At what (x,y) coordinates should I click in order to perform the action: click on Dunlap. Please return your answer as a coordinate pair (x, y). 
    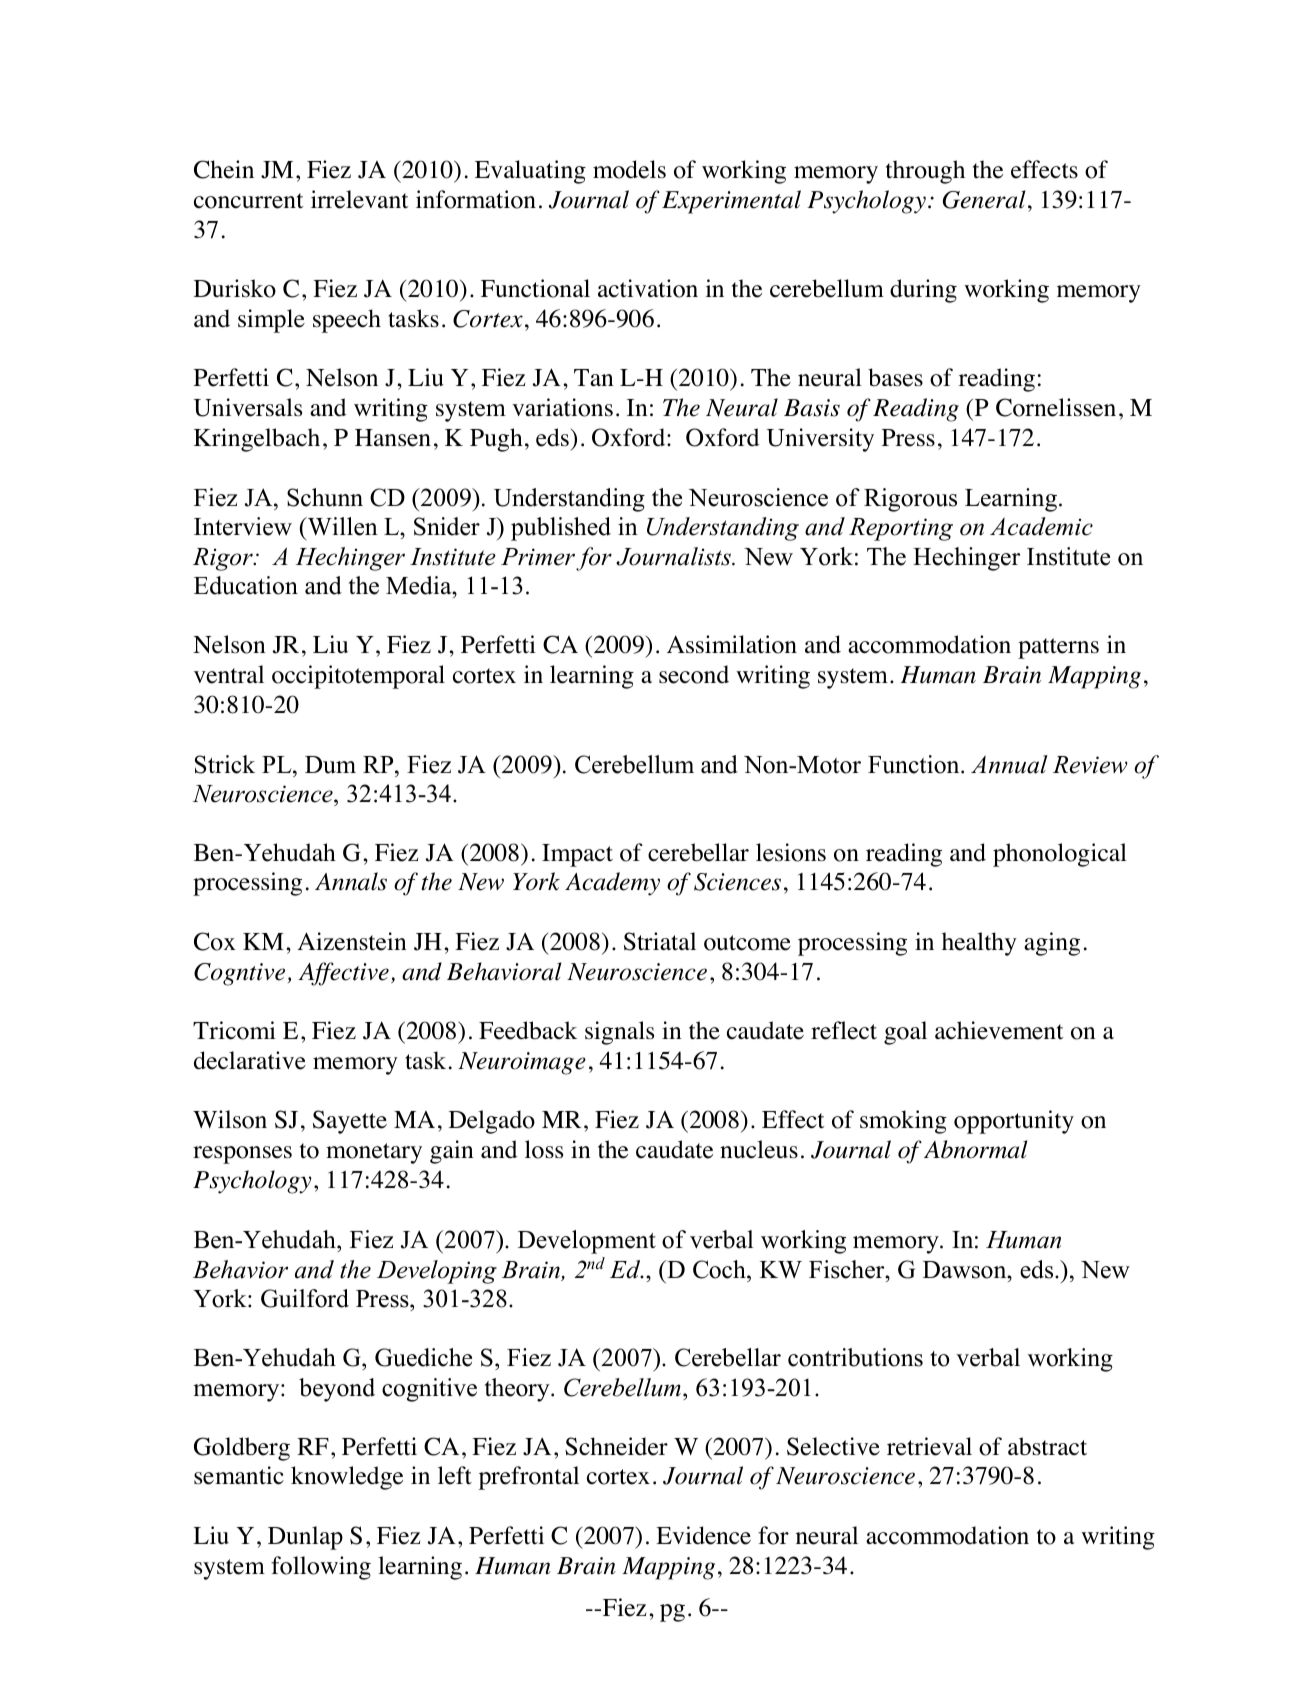
    Looking at the image, I should click on (305, 1538).
